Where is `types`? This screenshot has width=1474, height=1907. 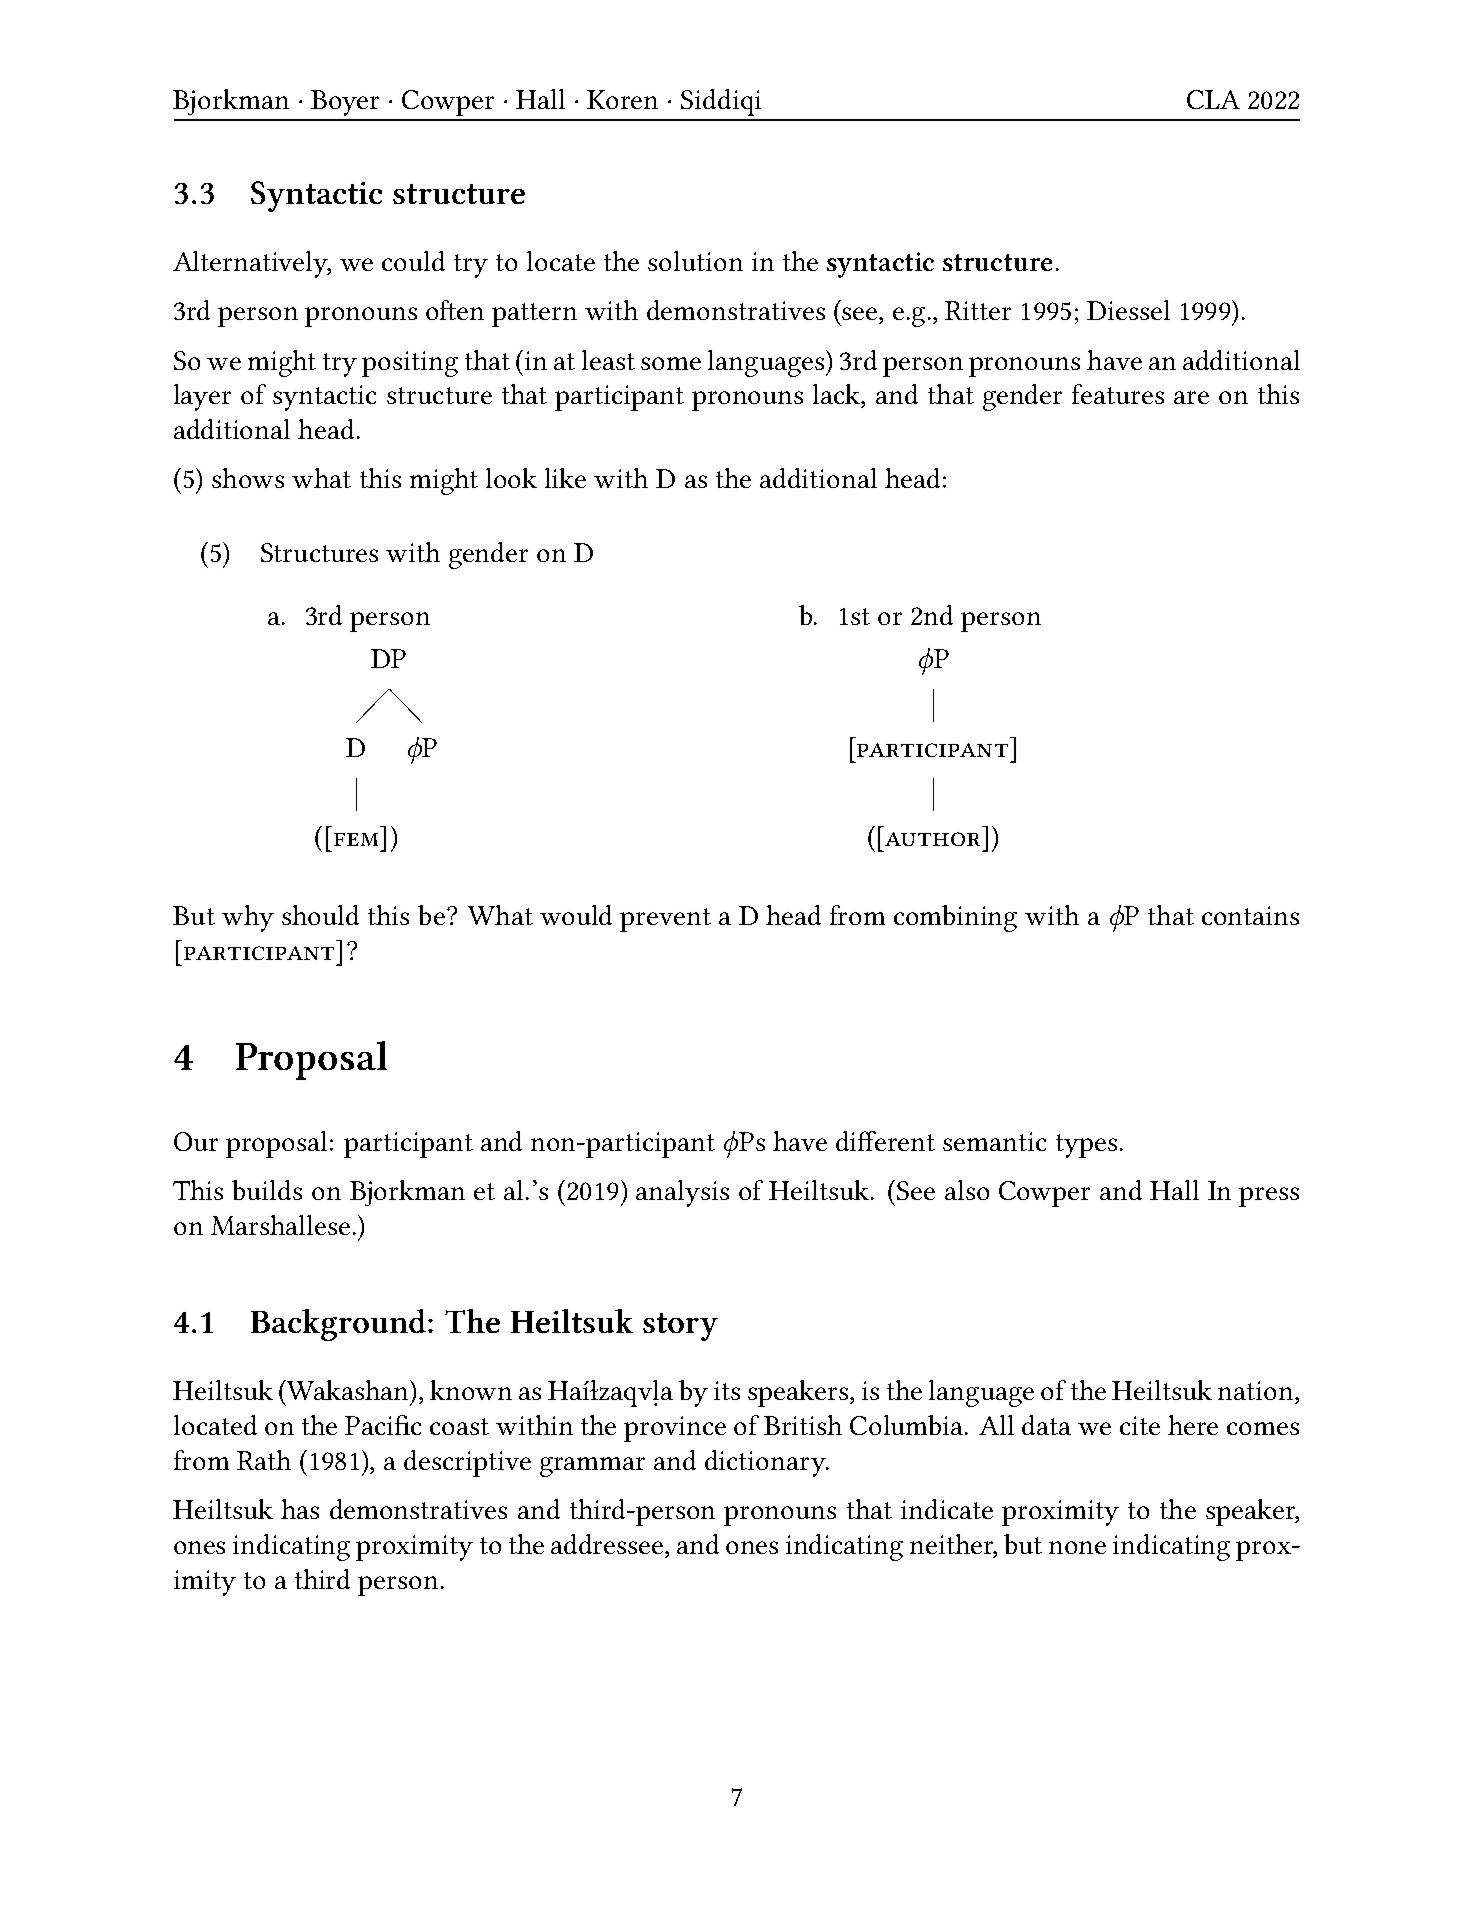 types is located at coordinates (1086, 1146).
